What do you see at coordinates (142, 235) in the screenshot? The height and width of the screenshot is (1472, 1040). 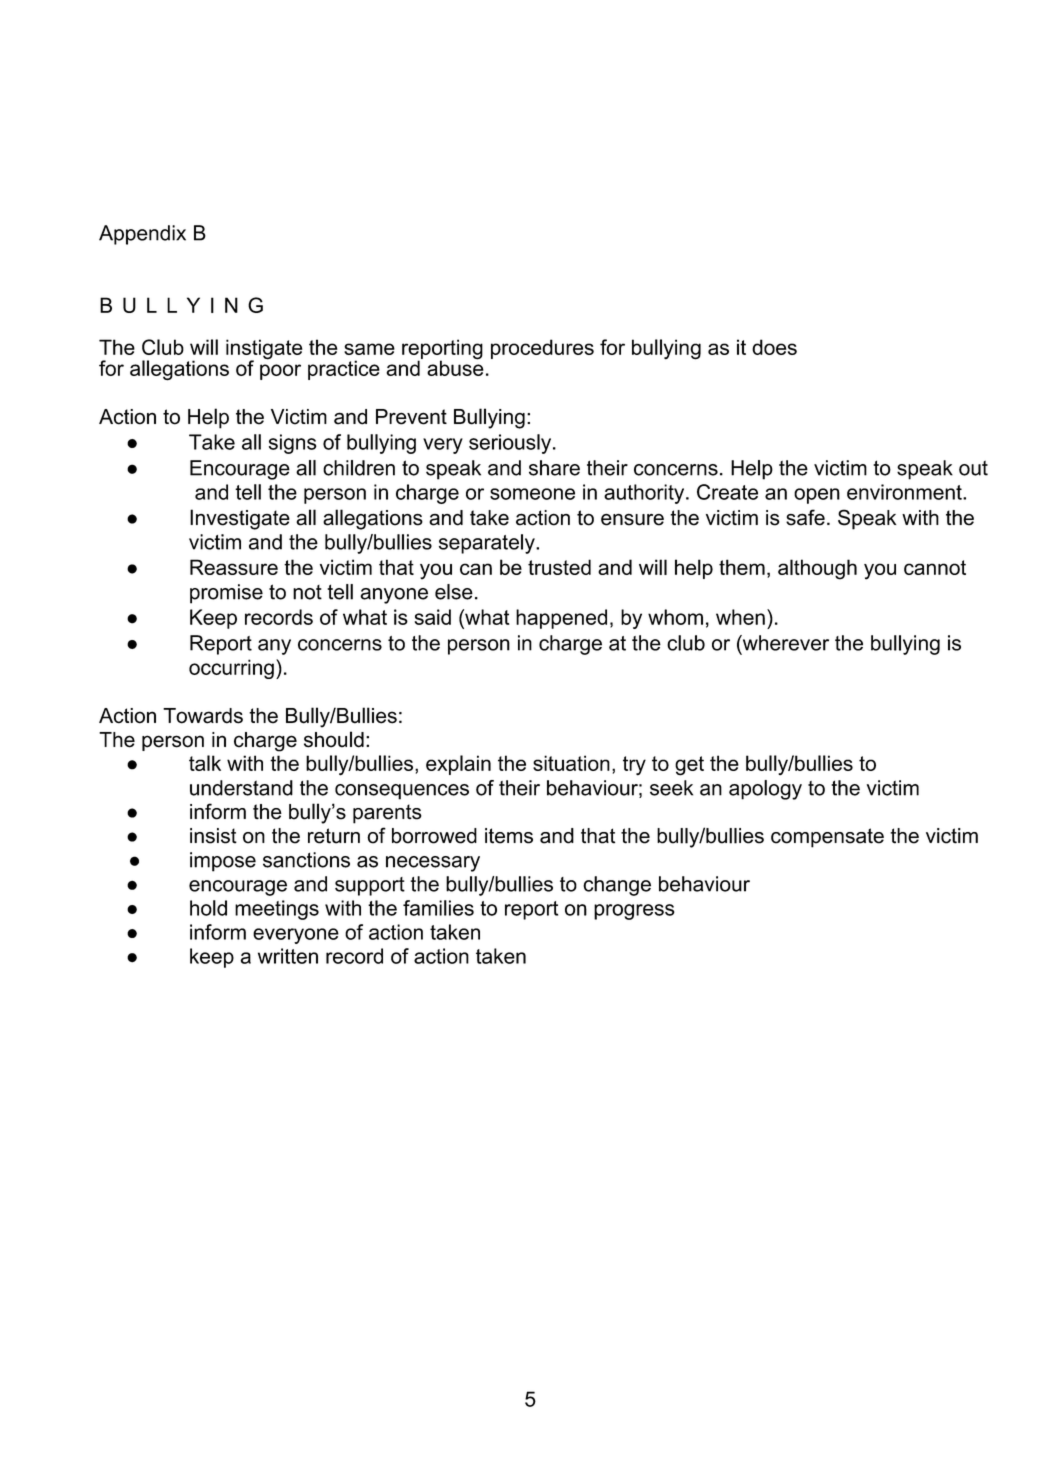 I see `Appendix` at bounding box center [142, 235].
